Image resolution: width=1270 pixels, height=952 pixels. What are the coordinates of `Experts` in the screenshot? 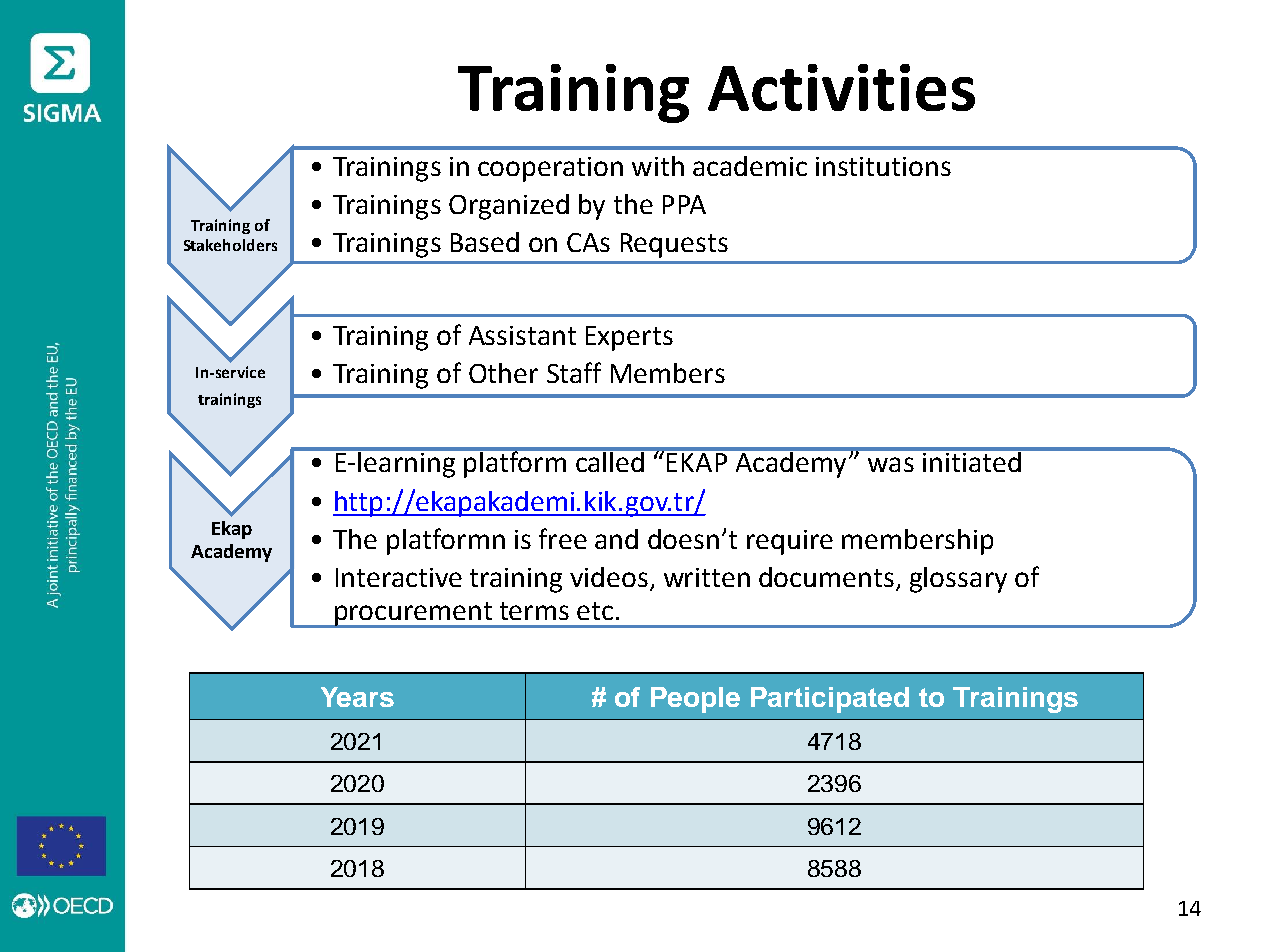 It's located at (629, 338).
